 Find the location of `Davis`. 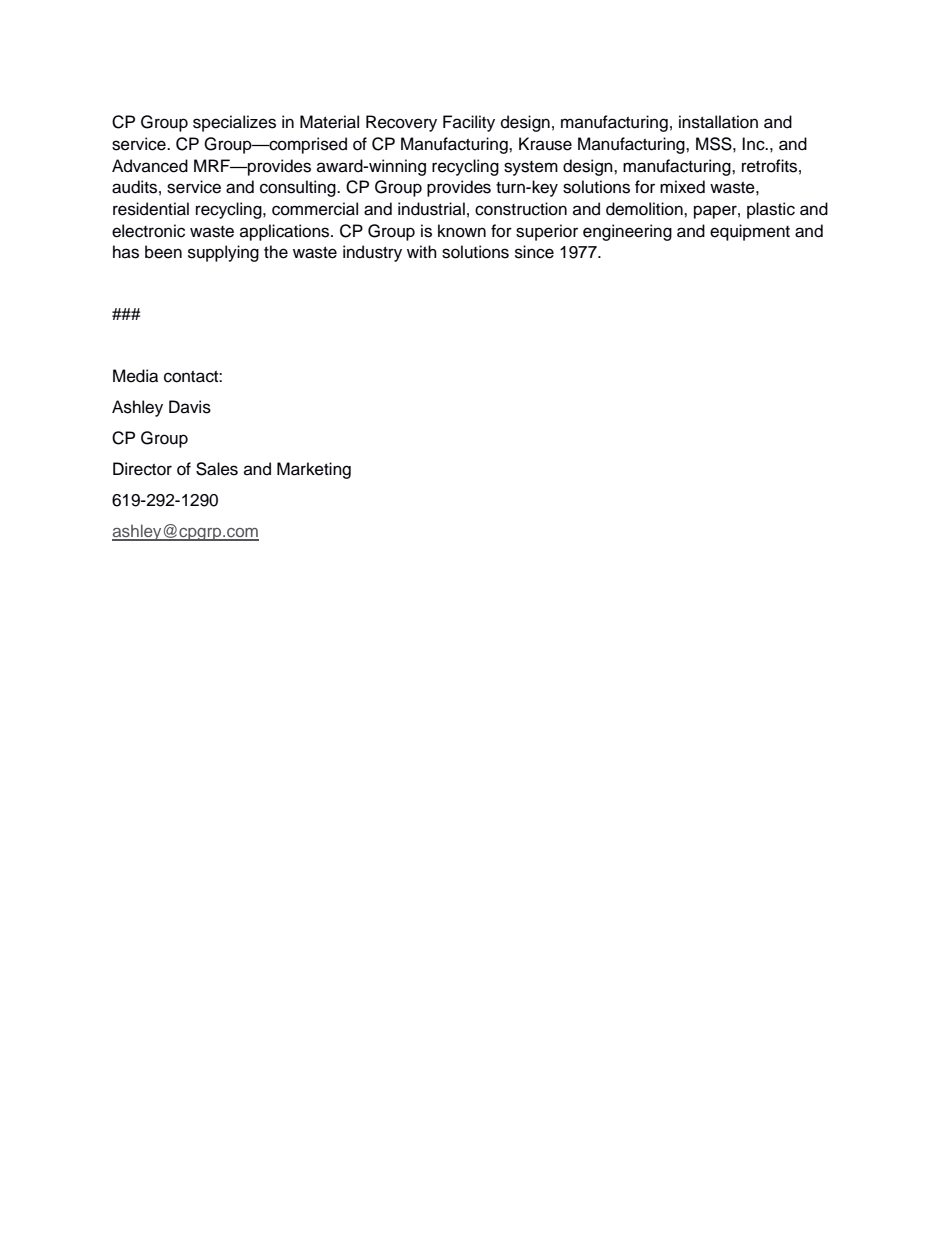

Davis is located at coordinates (190, 407).
